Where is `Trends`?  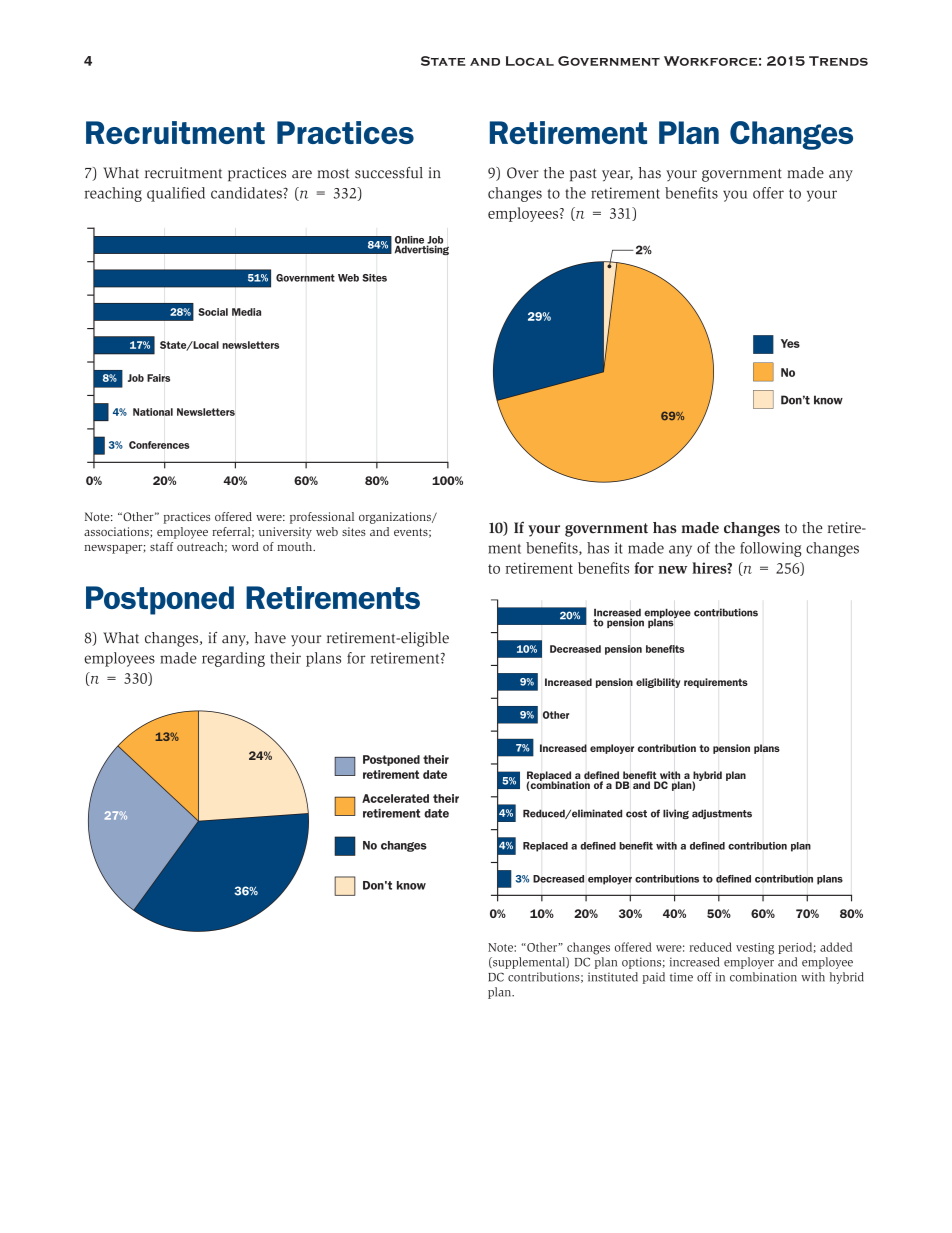 Trends is located at coordinates (838, 61).
